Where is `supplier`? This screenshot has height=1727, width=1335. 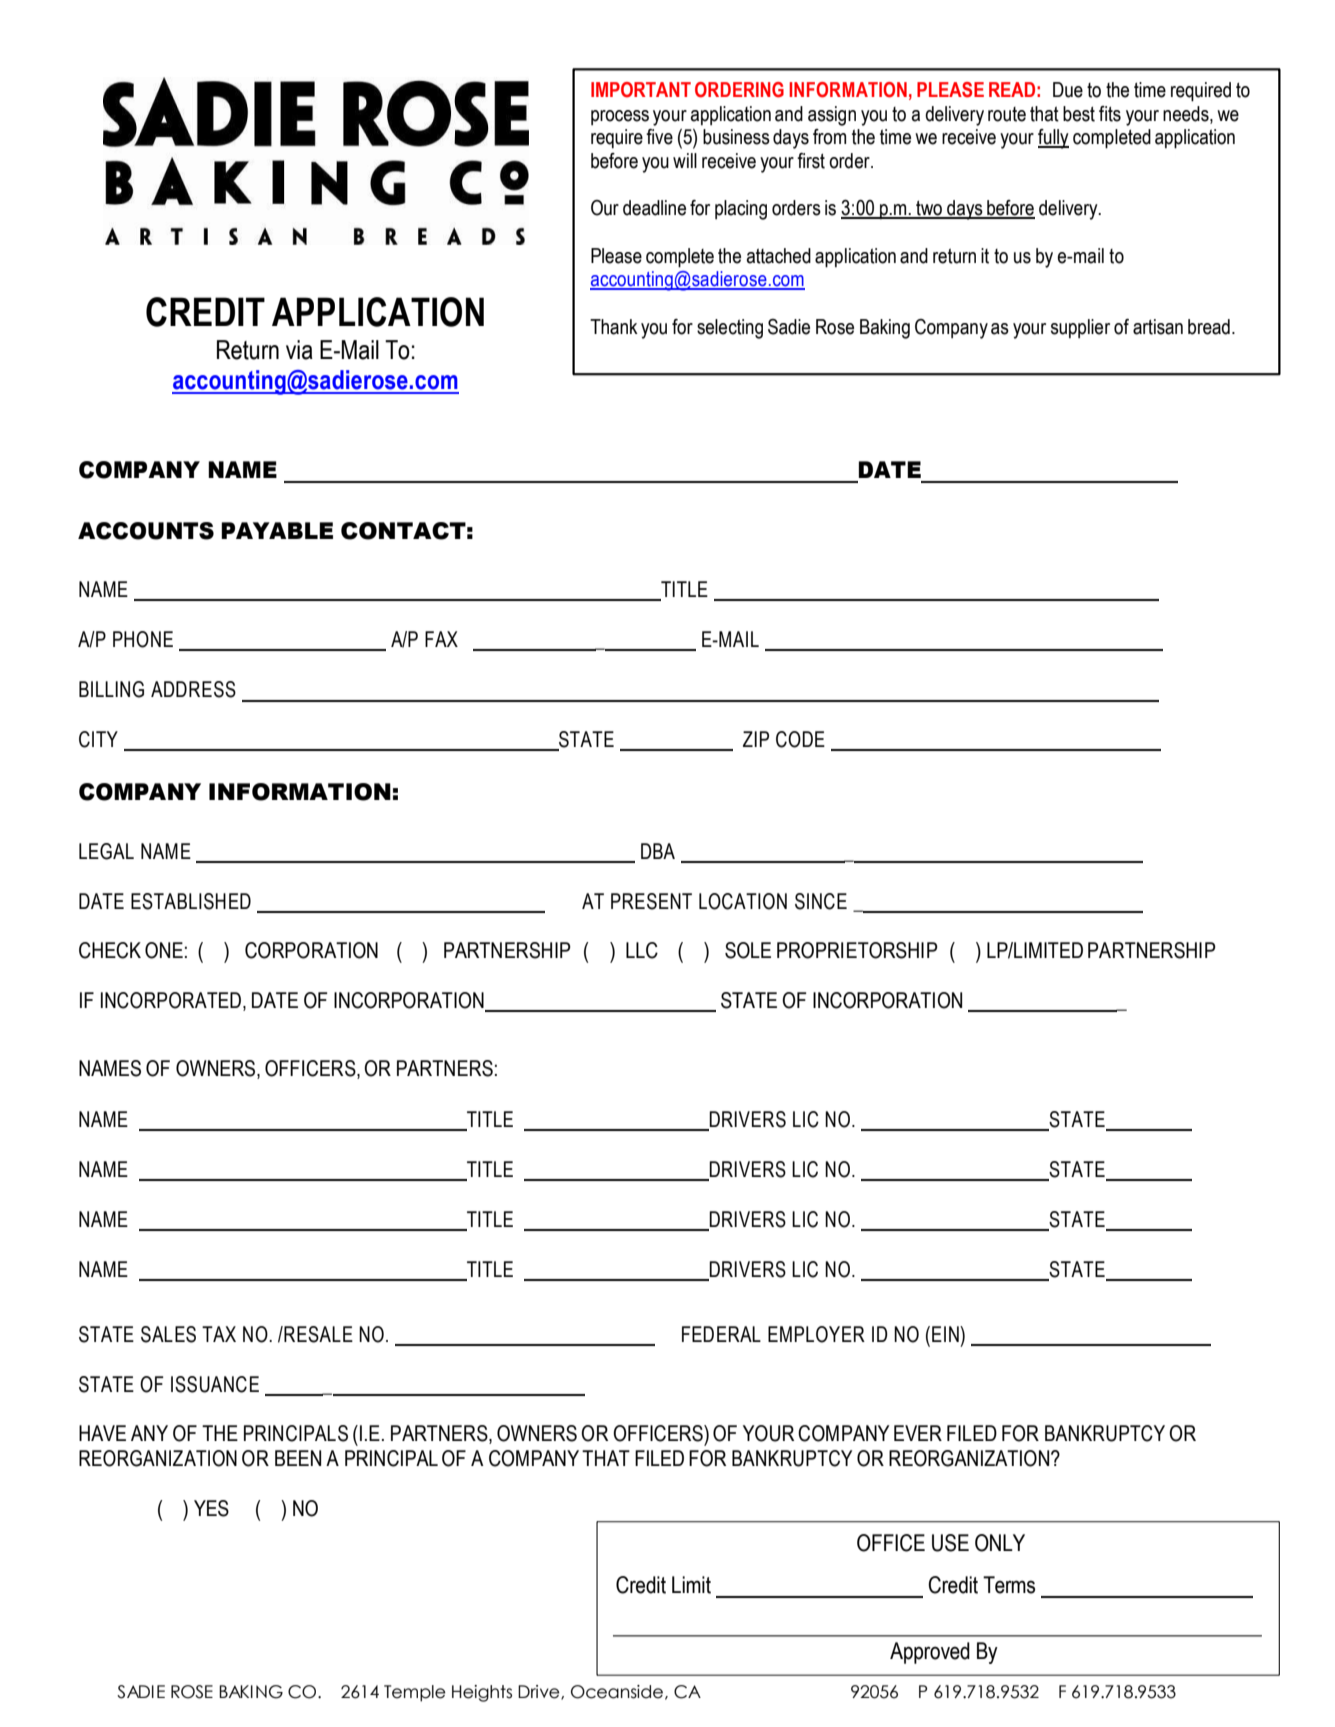 supplier is located at coordinates (1080, 329).
